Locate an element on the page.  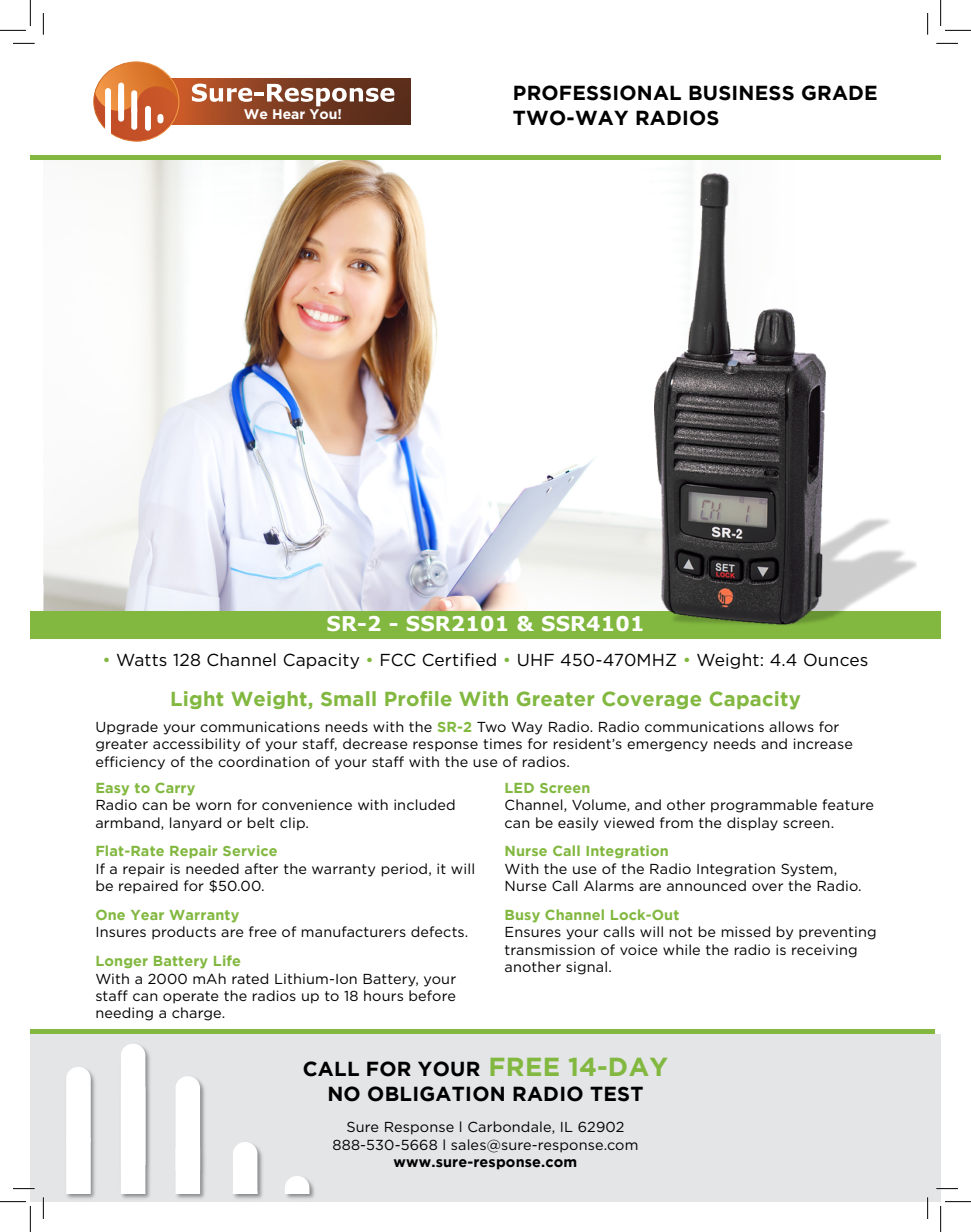
BUSINESS is located at coordinates (741, 93).
